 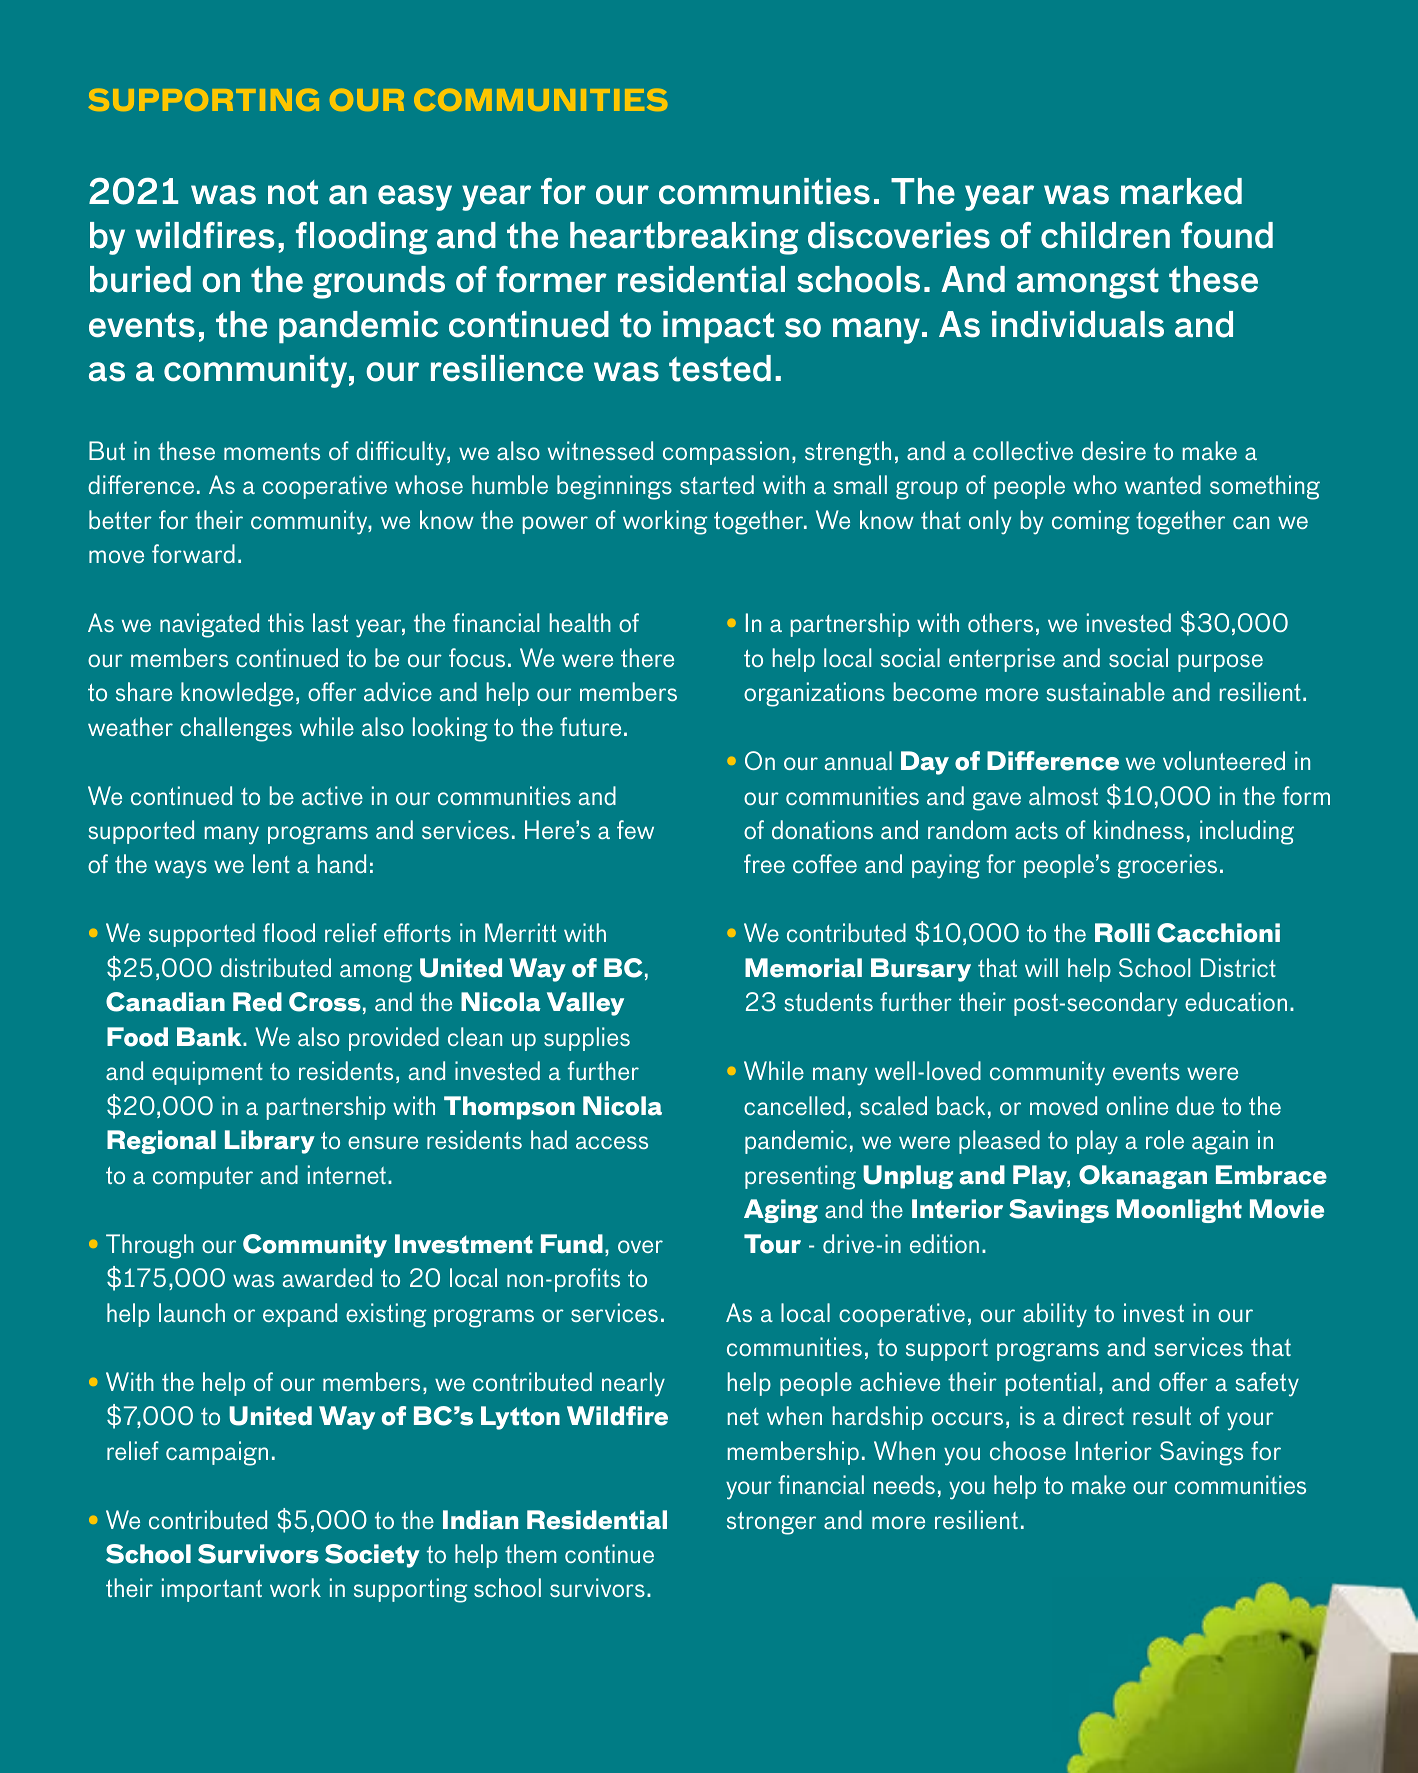 What do you see at coordinates (270, 1142) in the image?
I see `Library` at bounding box center [270, 1142].
